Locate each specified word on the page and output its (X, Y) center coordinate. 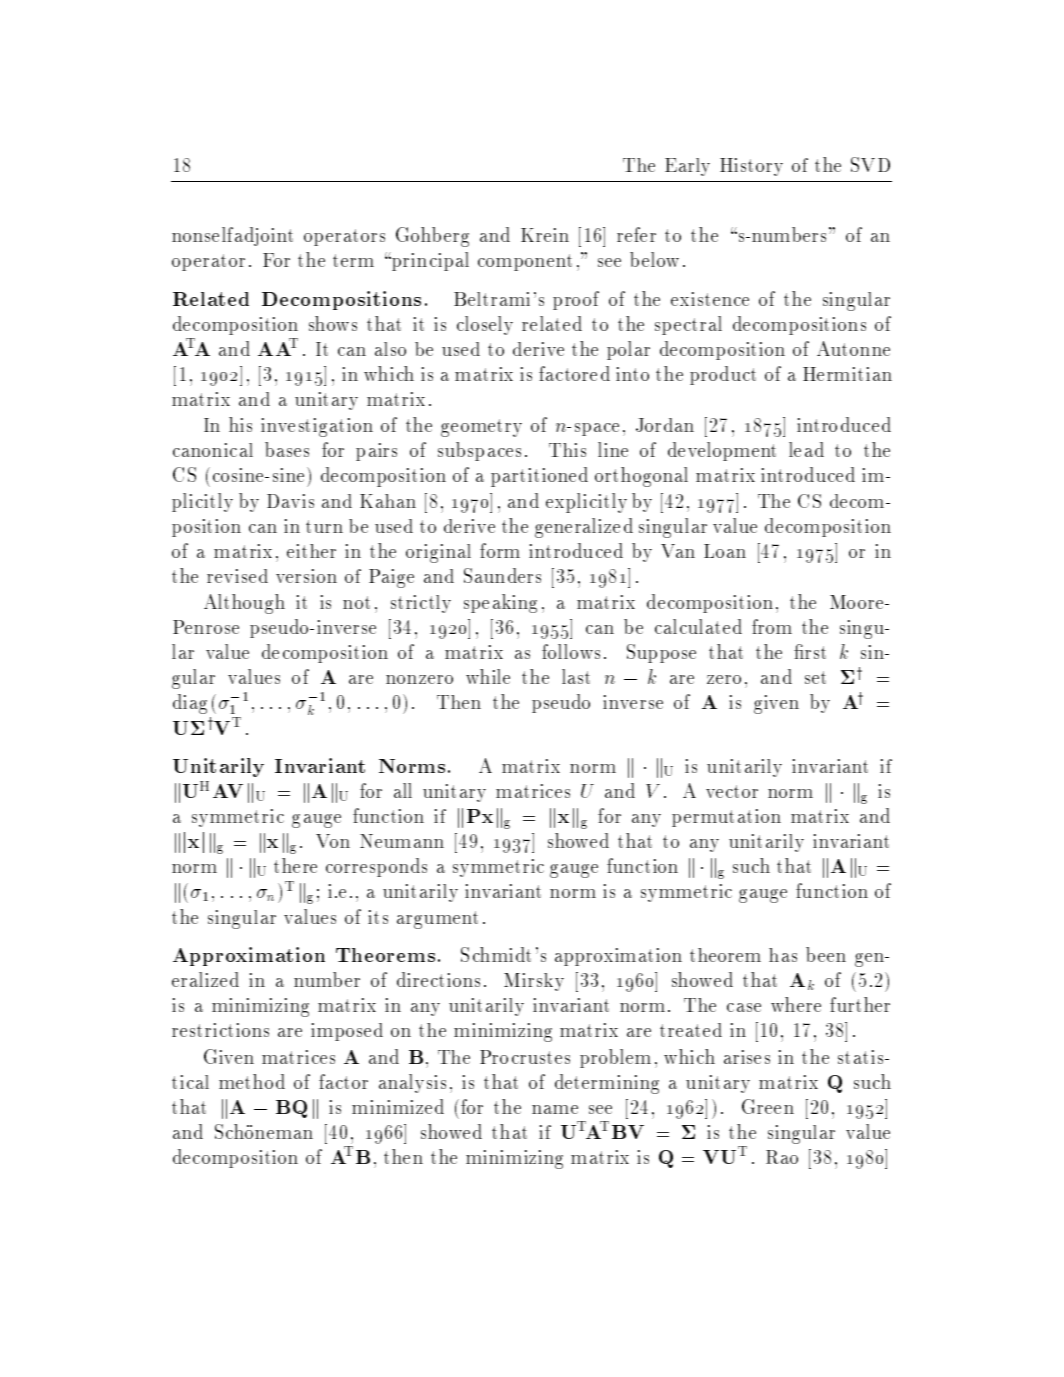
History (751, 167)
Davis (290, 501)
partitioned (539, 477)
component (525, 262)
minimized (398, 1106)
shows (333, 323)
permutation (726, 818)
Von (333, 841)
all (403, 790)
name (555, 1109)
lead (806, 449)
